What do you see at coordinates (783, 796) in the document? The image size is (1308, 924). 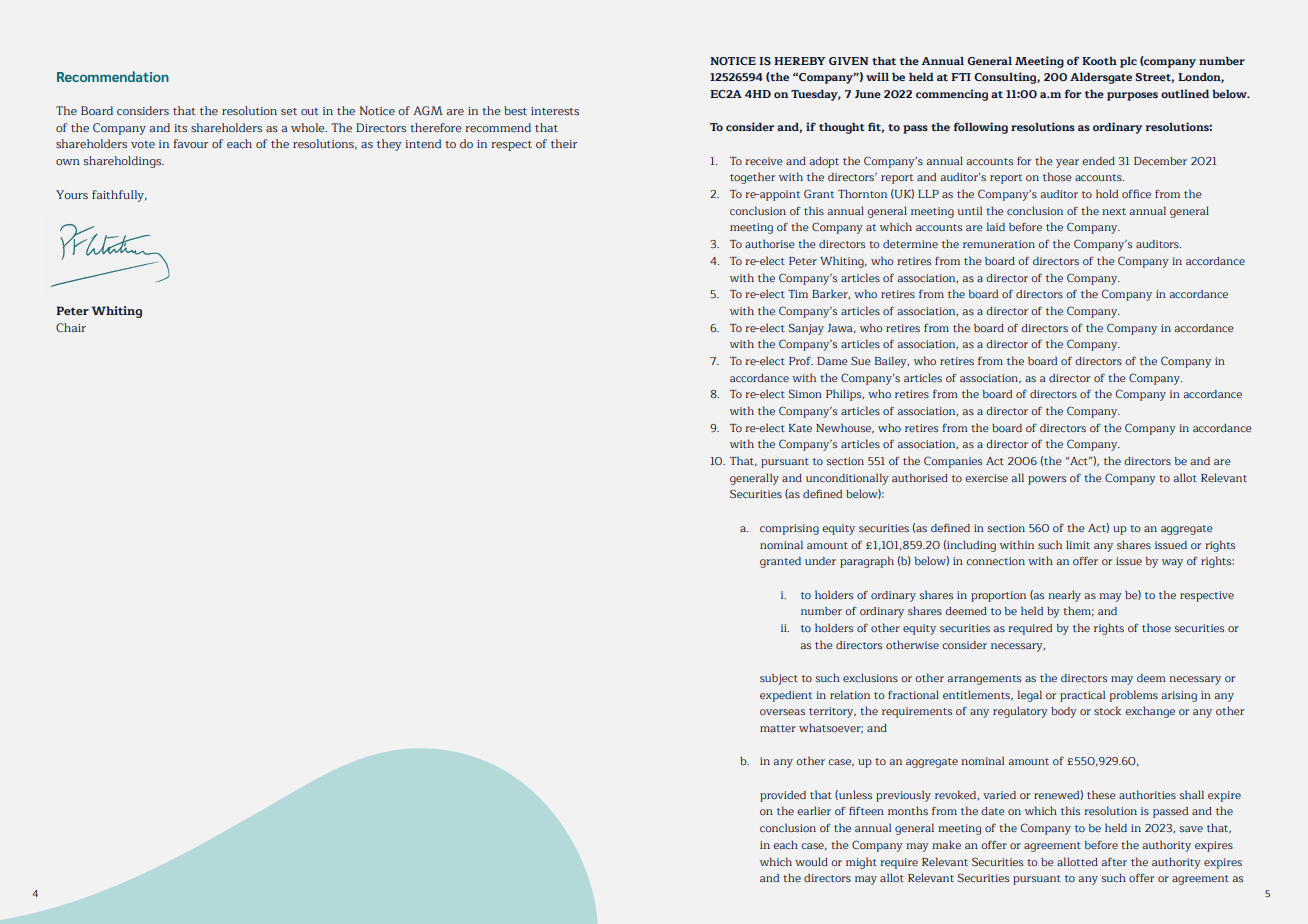 I see `provided` at bounding box center [783, 796].
